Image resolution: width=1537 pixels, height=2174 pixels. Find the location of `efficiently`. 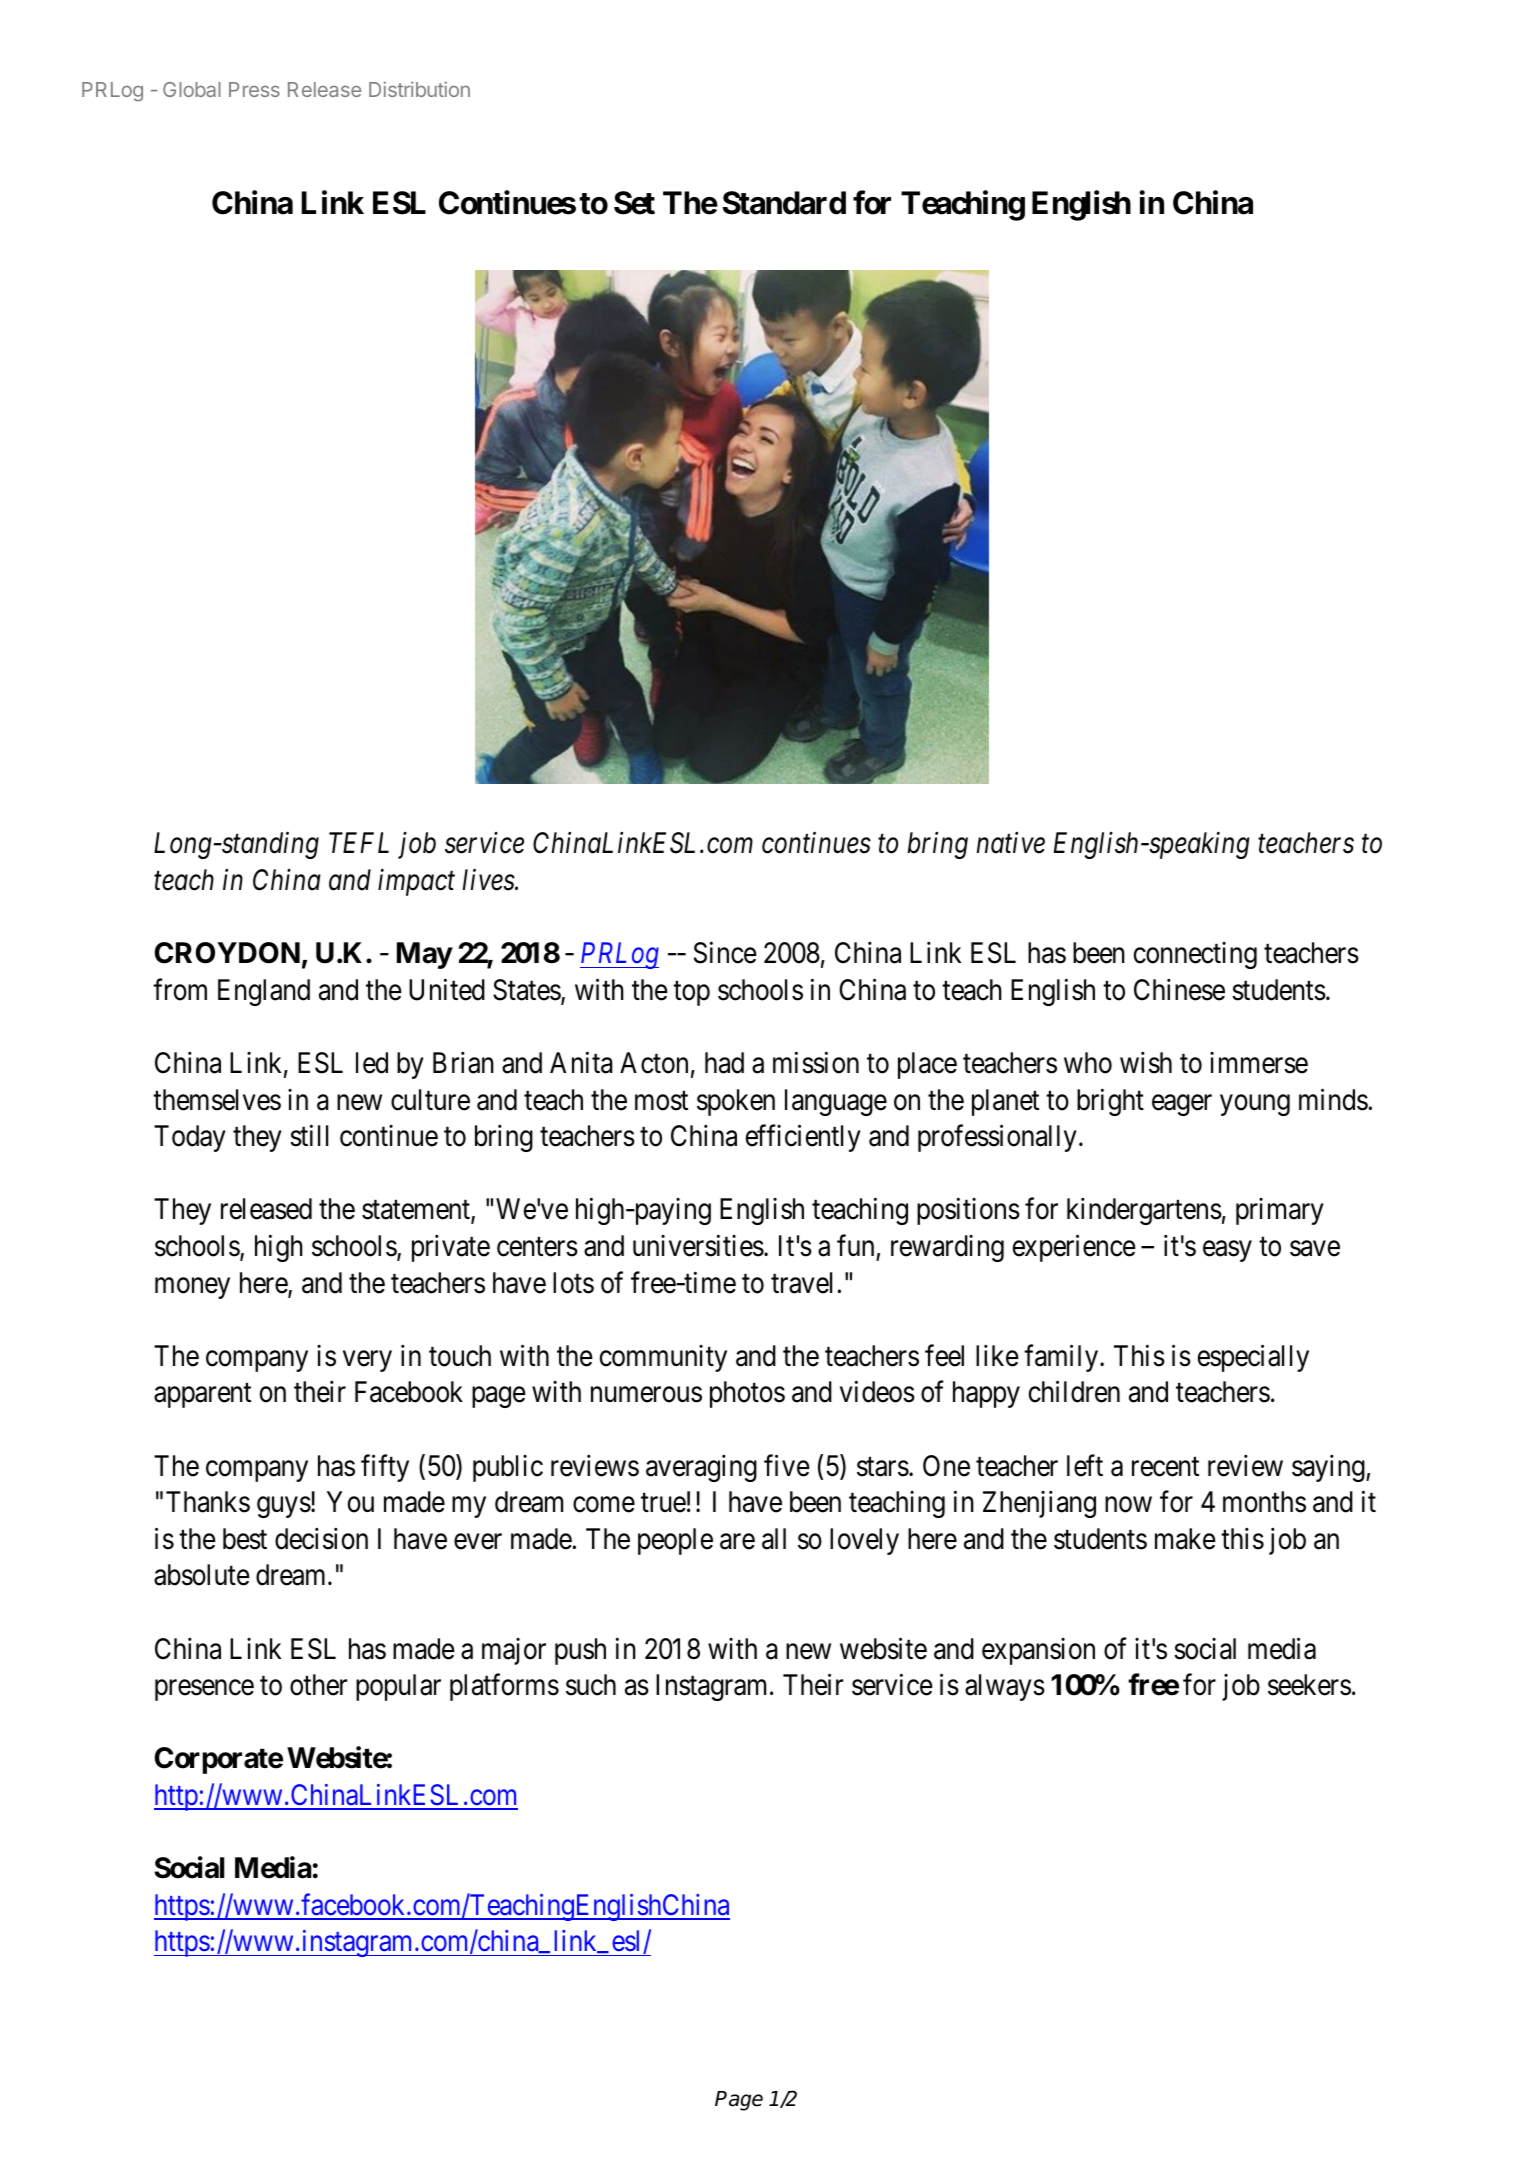

efficiently is located at coordinates (803, 1138).
